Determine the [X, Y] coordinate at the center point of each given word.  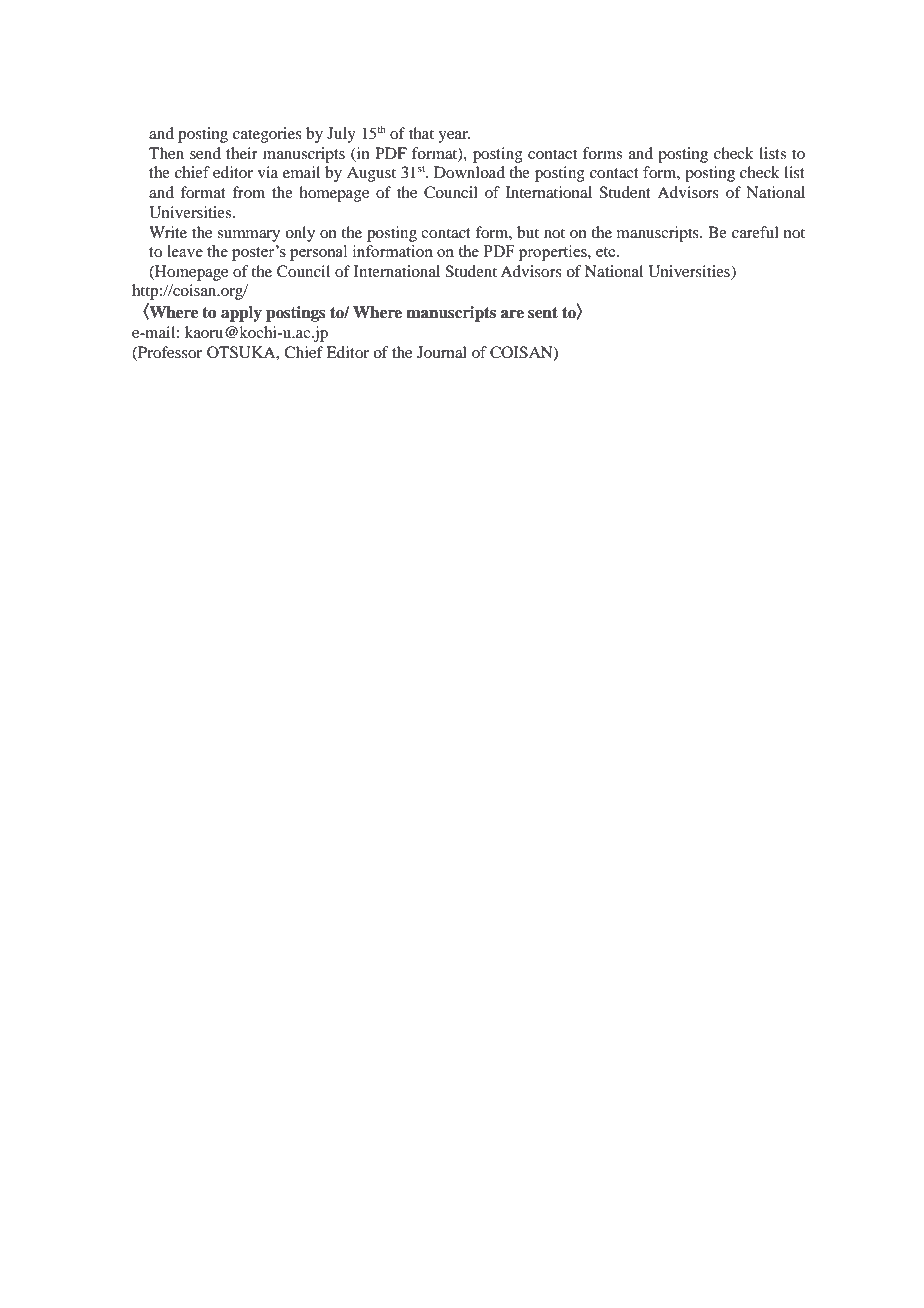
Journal [442, 352]
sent [543, 313]
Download [469, 172]
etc [607, 252]
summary [248, 236]
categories [267, 135]
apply [241, 314]
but [528, 232]
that [421, 133]
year [454, 137]
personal [318, 253]
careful [755, 232]
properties [554, 253]
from [248, 192]
